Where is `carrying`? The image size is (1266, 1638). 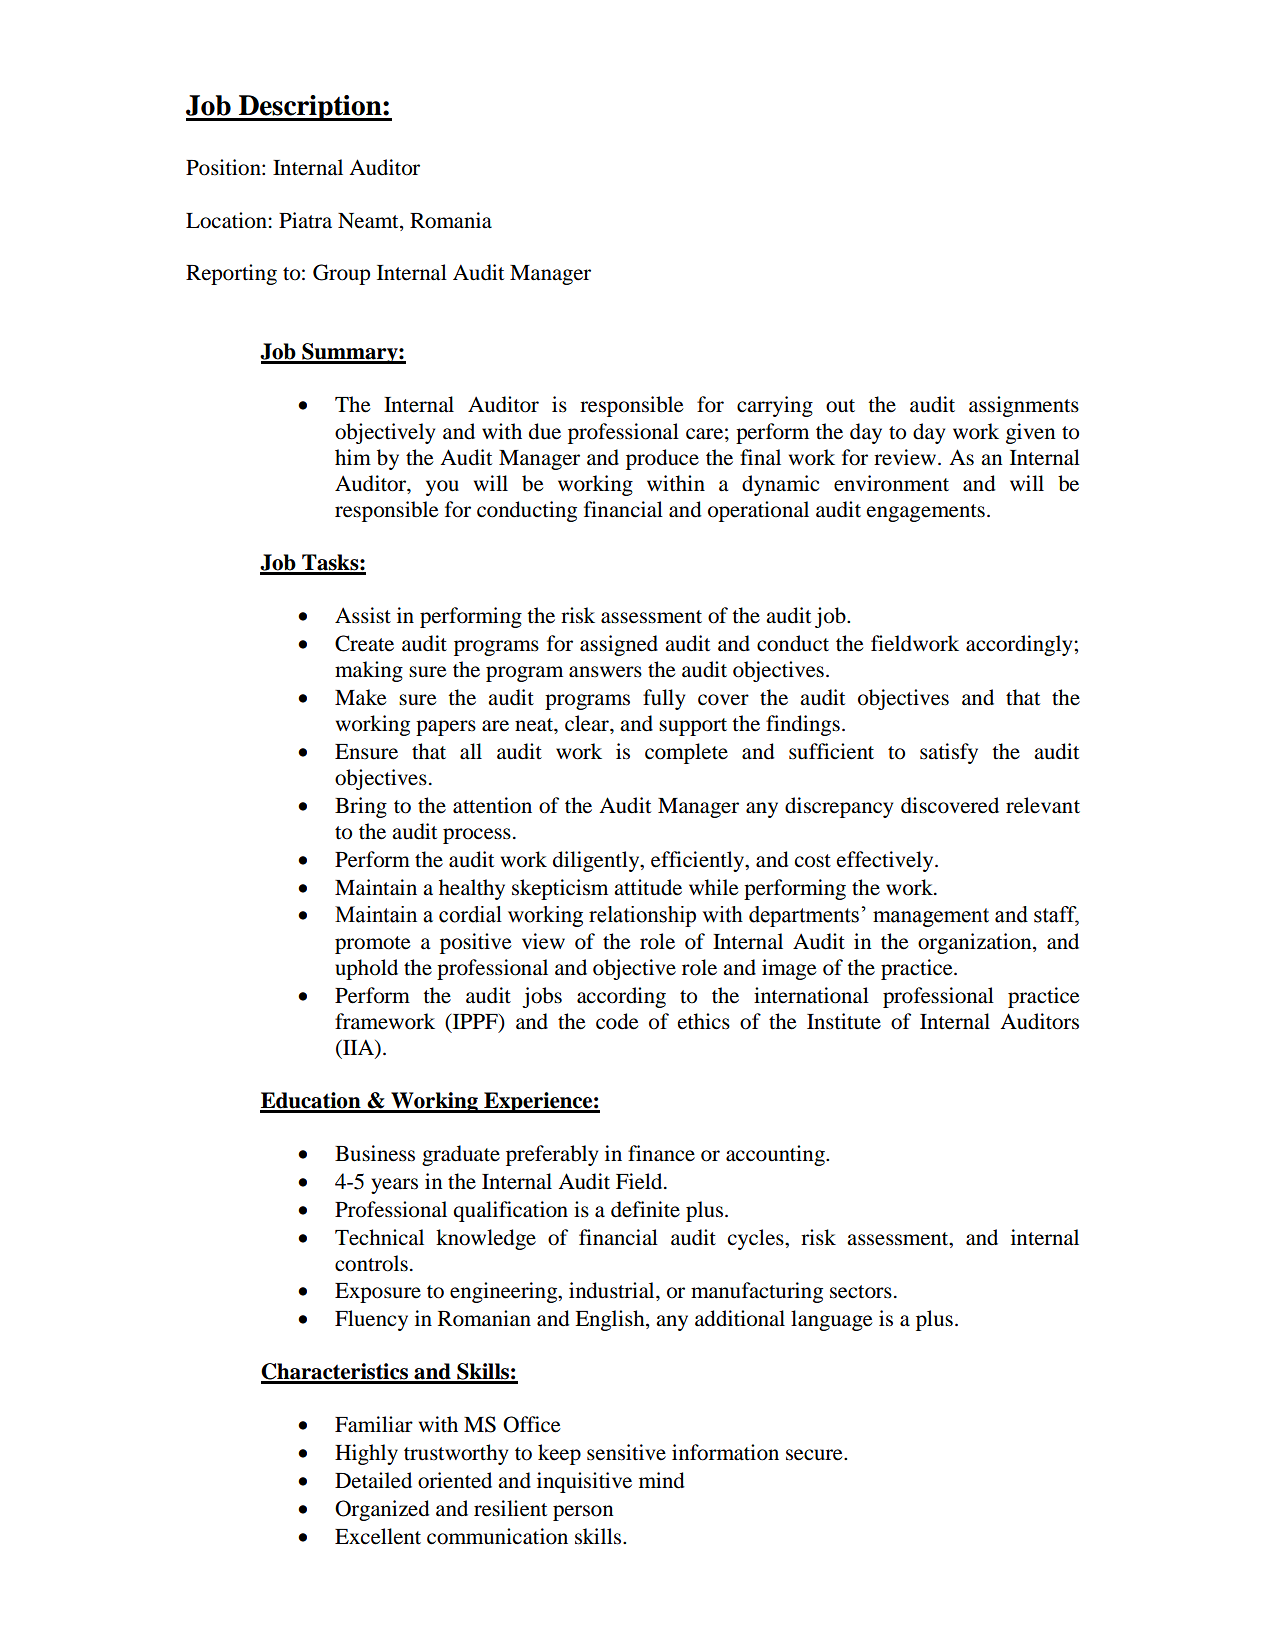 carrying is located at coordinates (775, 406).
